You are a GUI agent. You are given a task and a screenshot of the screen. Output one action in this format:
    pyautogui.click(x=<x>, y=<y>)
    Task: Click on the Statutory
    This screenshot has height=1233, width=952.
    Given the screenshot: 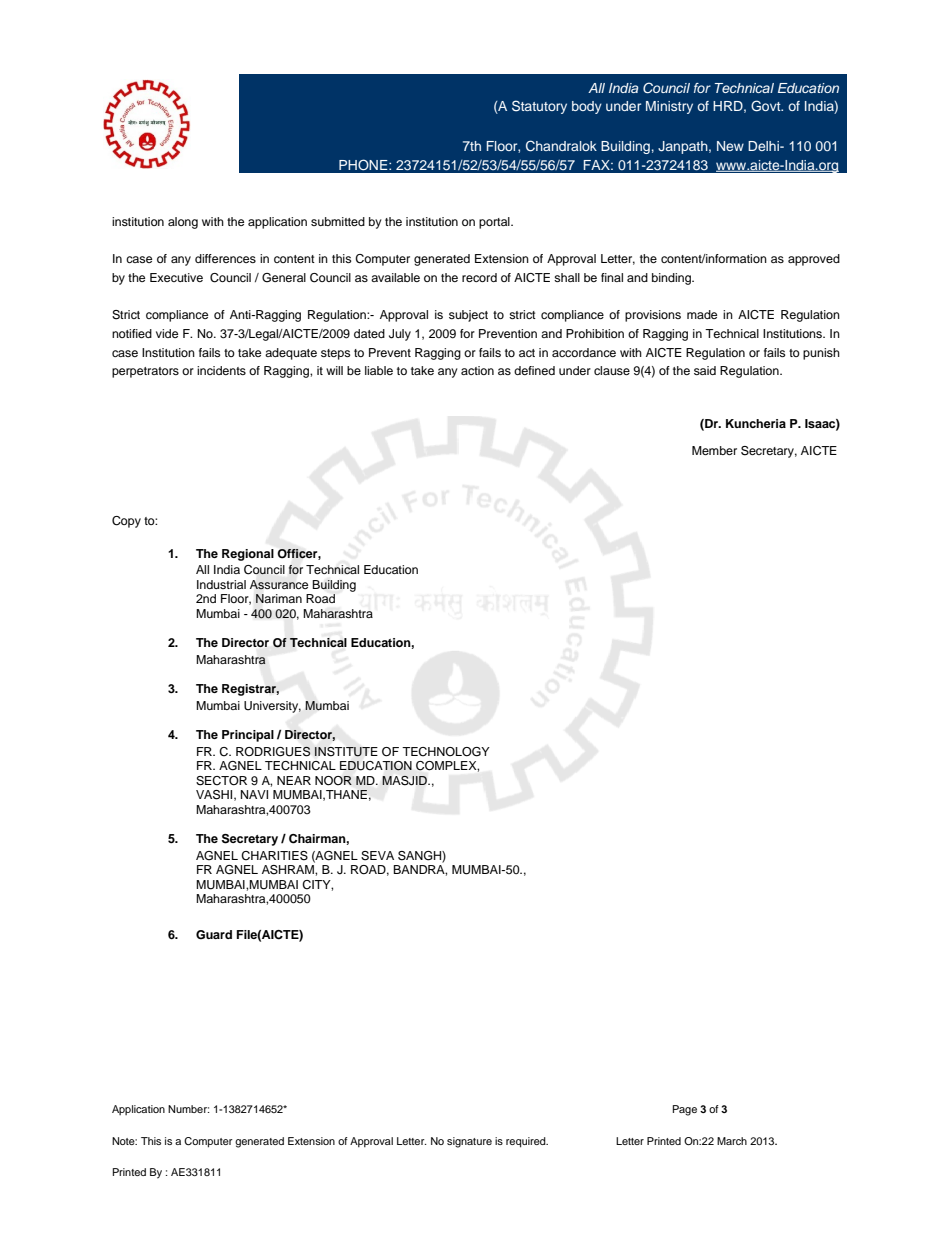 What is the action you would take?
    pyautogui.click(x=539, y=107)
